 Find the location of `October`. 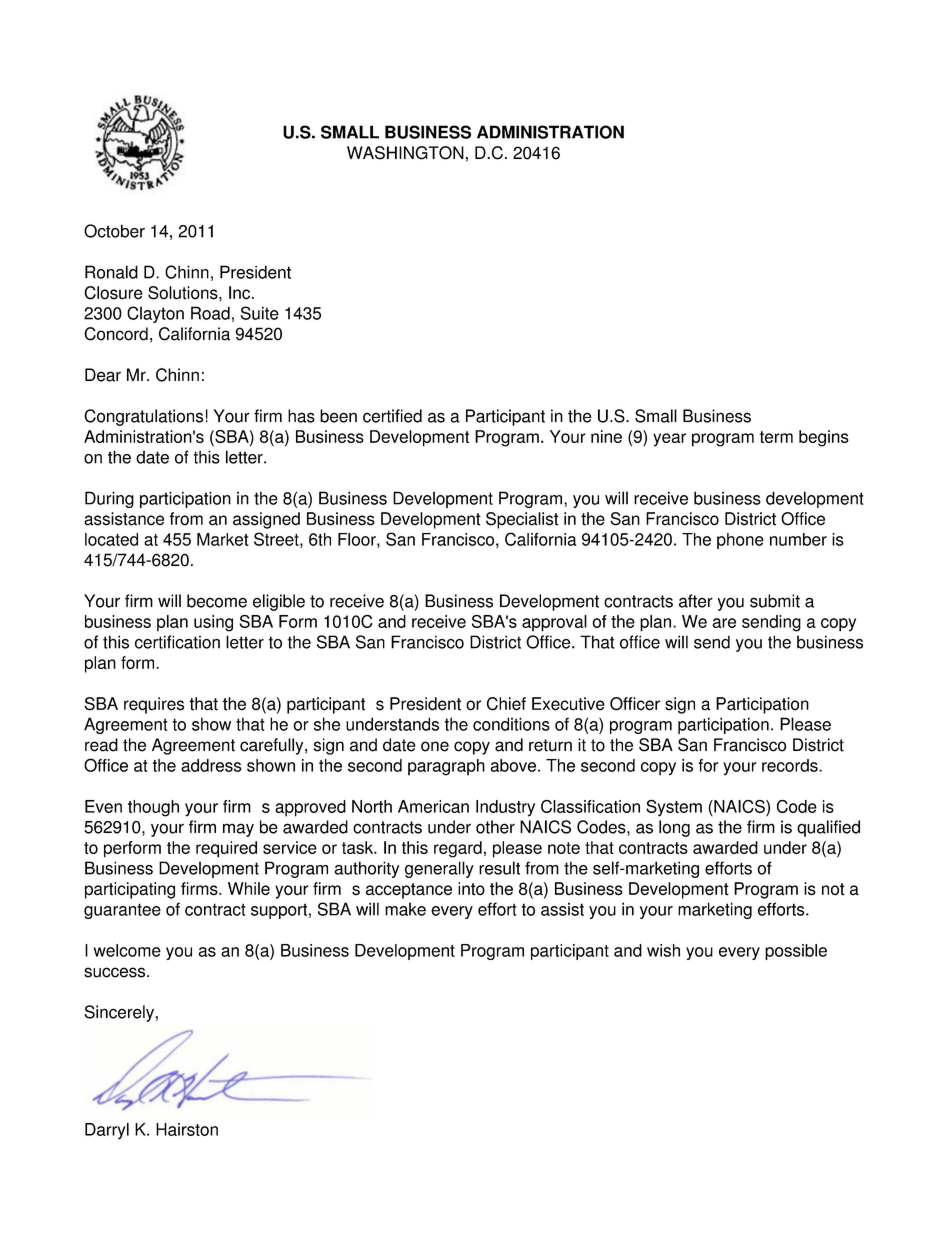

October is located at coordinates (114, 231).
